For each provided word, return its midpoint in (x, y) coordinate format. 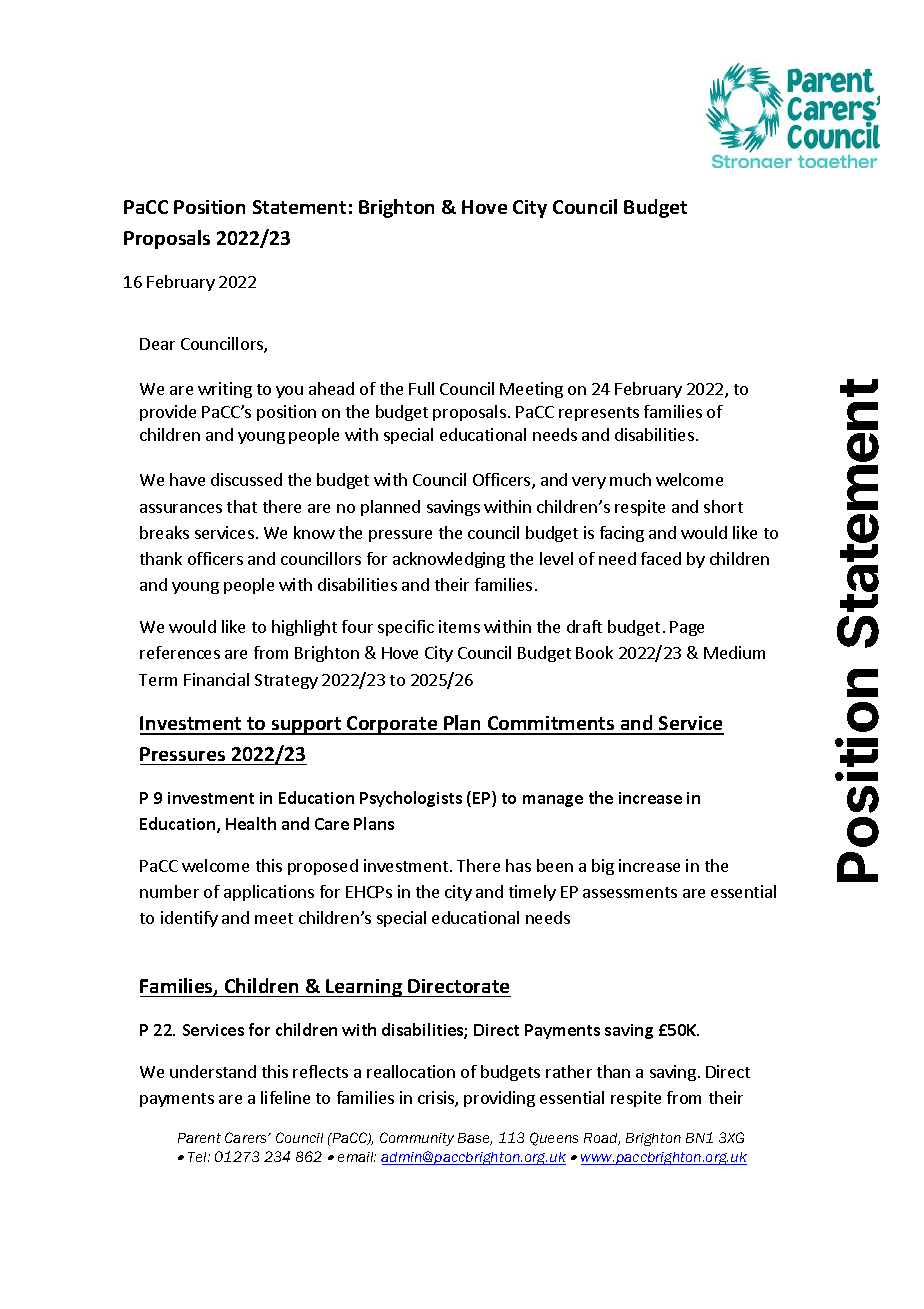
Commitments (551, 725)
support (307, 726)
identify (189, 919)
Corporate (392, 725)
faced (661, 558)
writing (225, 390)
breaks (164, 532)
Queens (554, 1139)
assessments (630, 892)
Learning (364, 988)
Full (421, 388)
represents (599, 414)
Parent (199, 1138)
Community (417, 1139)
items (459, 626)
